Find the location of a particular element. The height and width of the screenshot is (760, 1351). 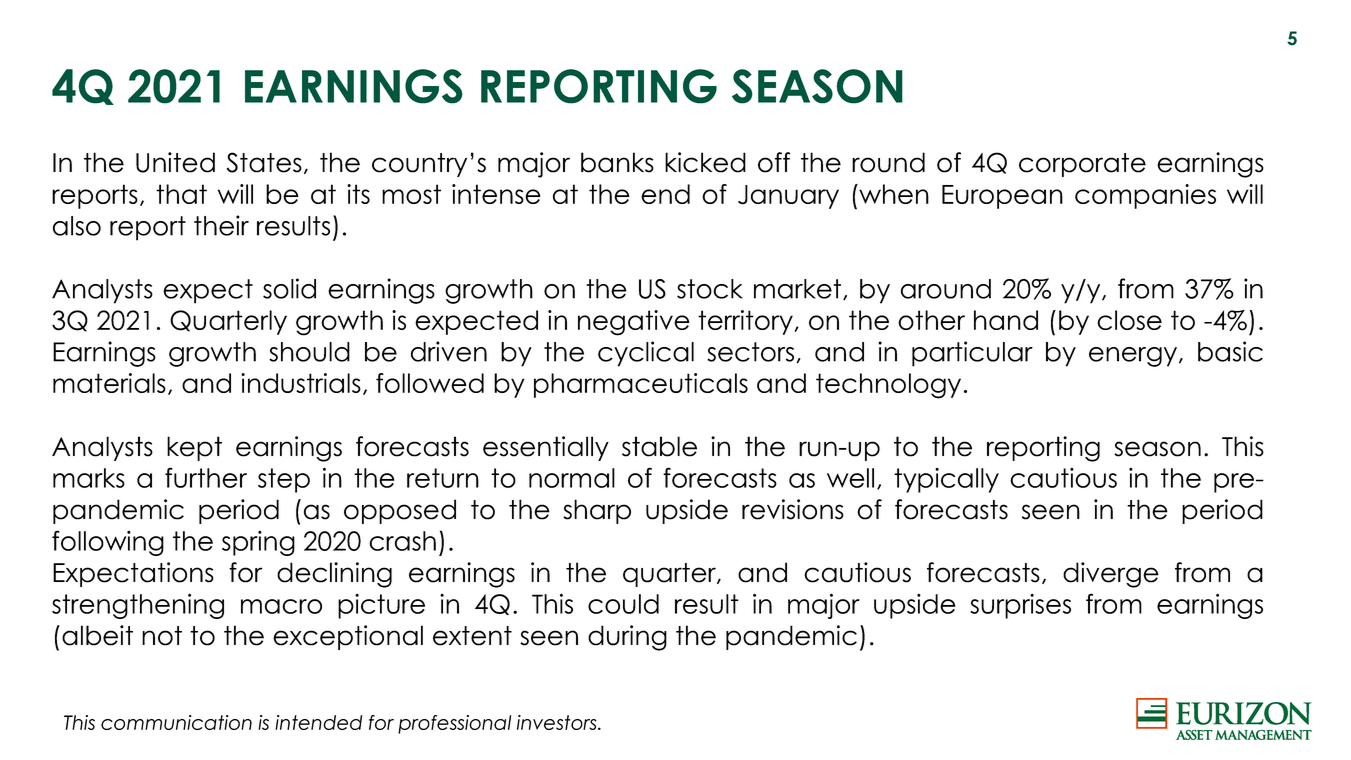

that is located at coordinates (181, 194).
